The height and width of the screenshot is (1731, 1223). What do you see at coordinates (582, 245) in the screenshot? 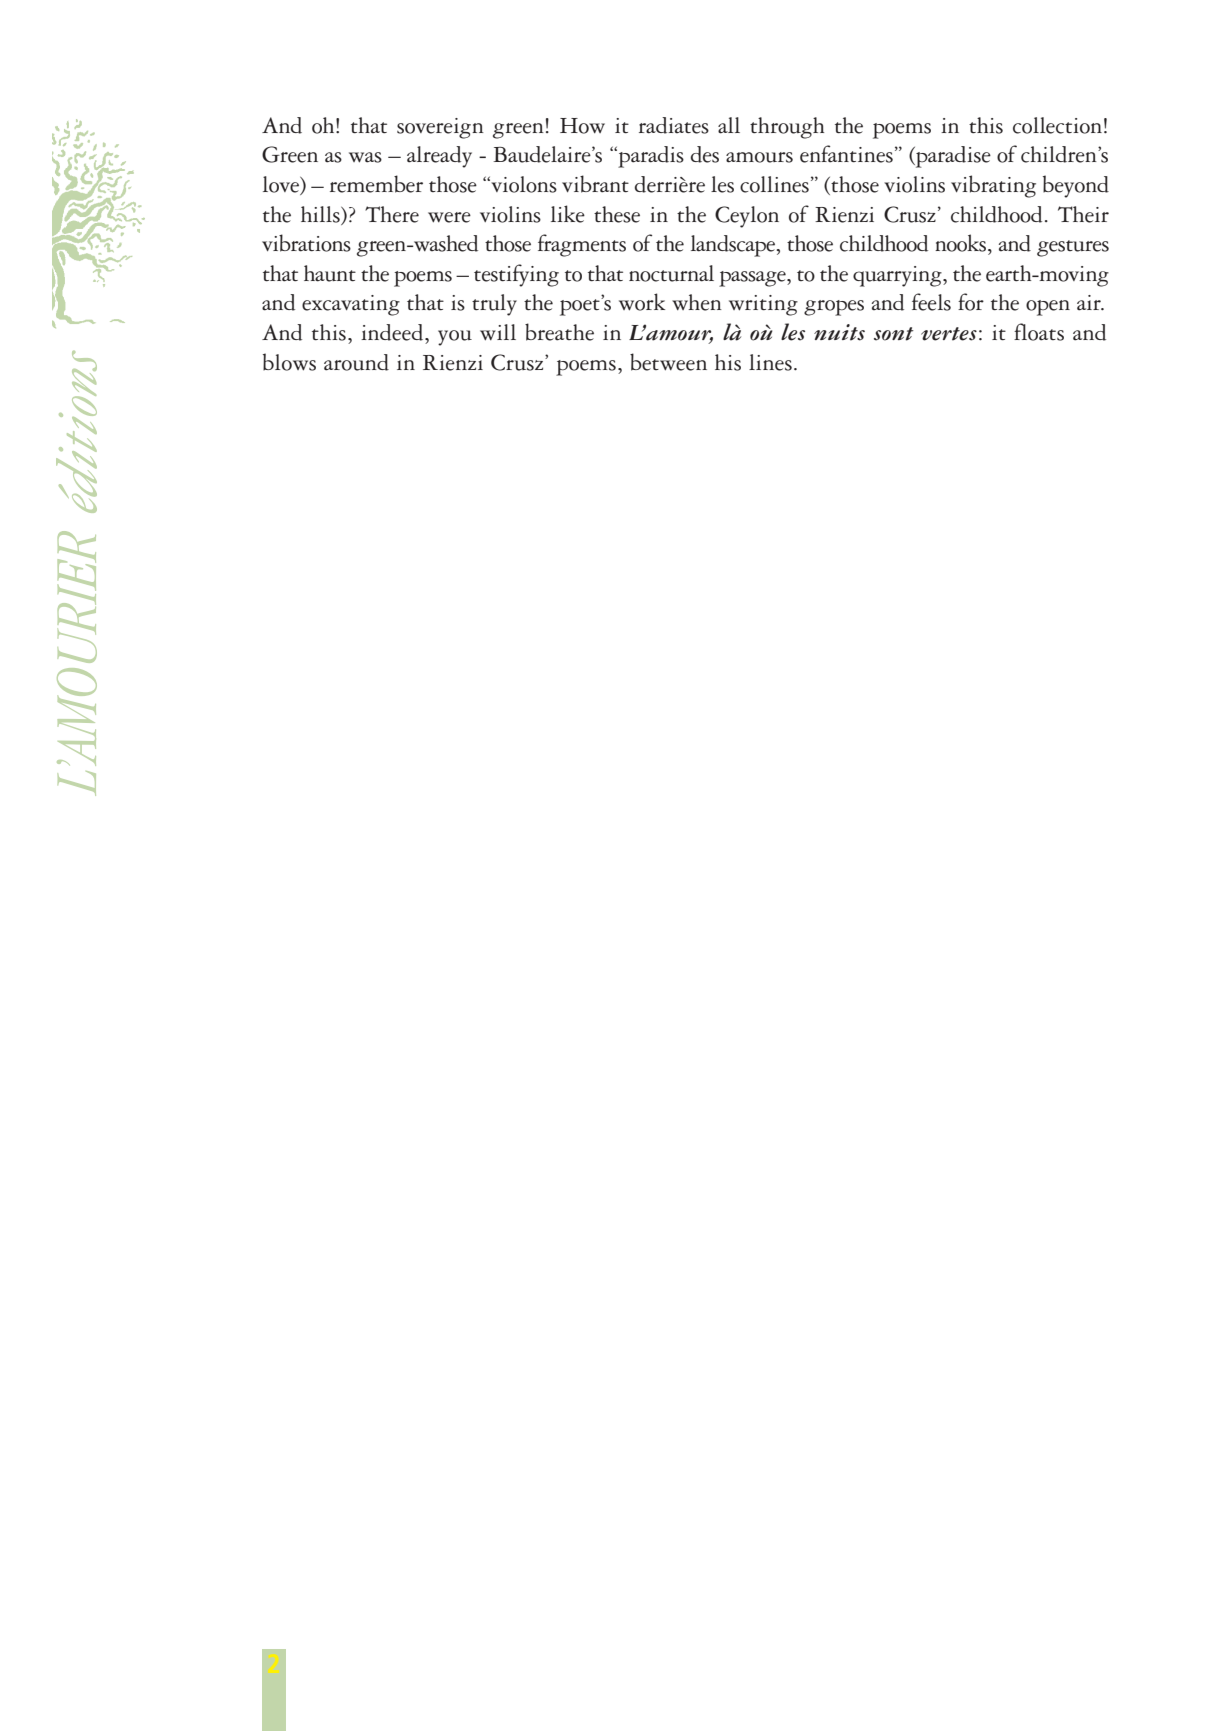
I see `fragments` at bounding box center [582, 245].
